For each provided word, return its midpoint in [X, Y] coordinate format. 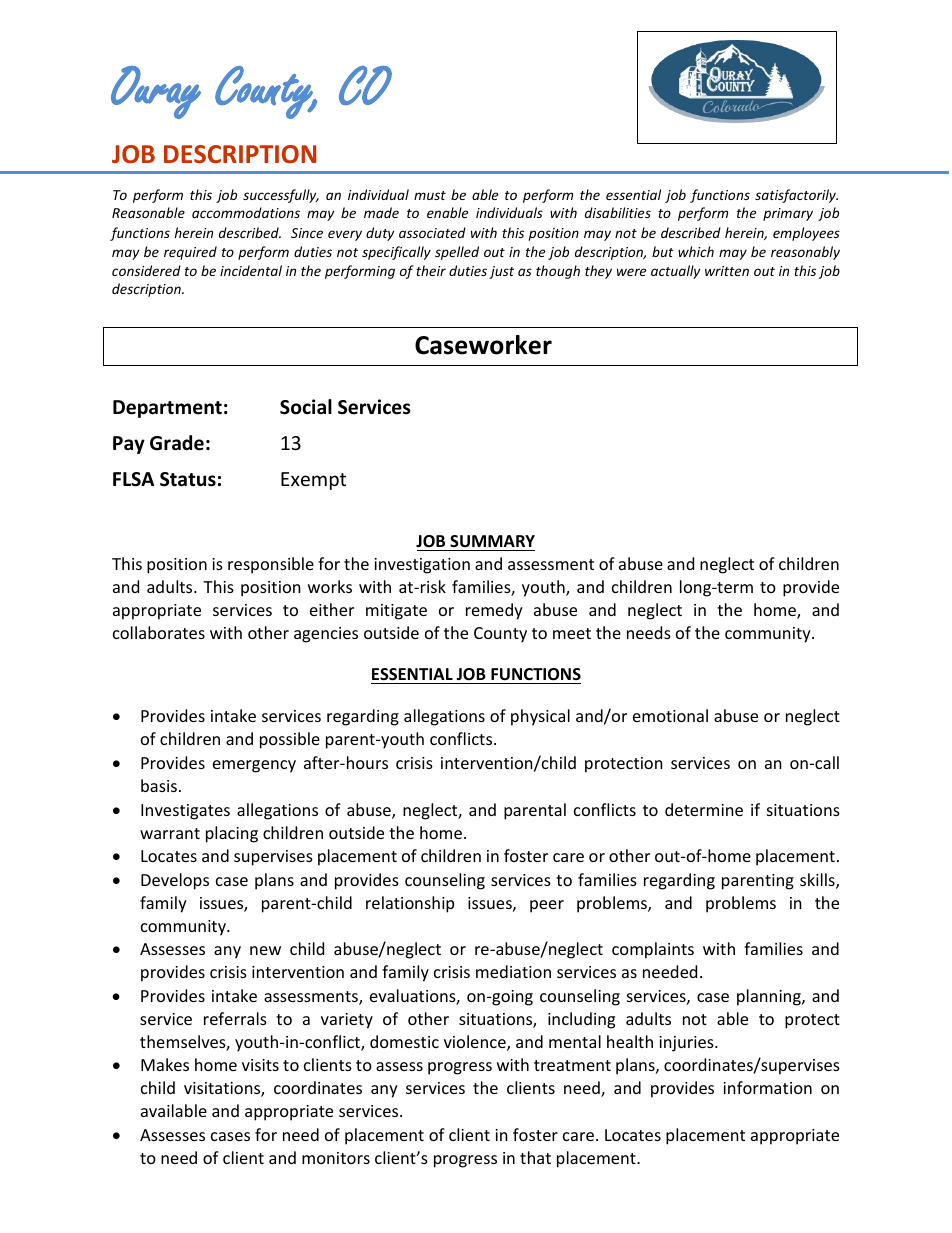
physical [540, 717]
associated [432, 232]
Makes [165, 1064]
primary [788, 214]
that [535, 1157]
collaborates [159, 632]
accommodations [246, 212]
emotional [670, 715]
